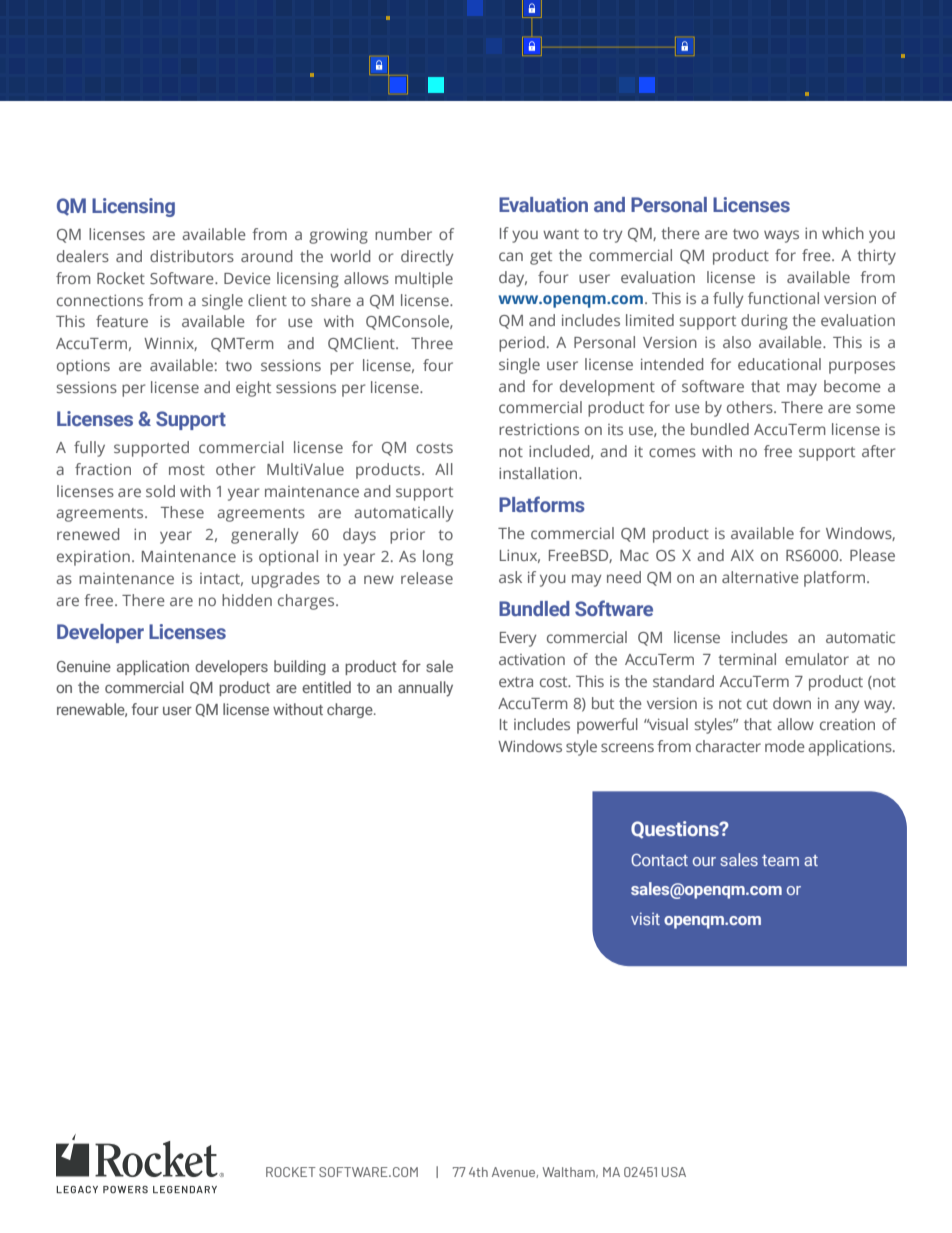 The height and width of the screenshot is (1233, 952). Describe the element at coordinates (760, 577) in the screenshot. I see `alternative` at that location.
